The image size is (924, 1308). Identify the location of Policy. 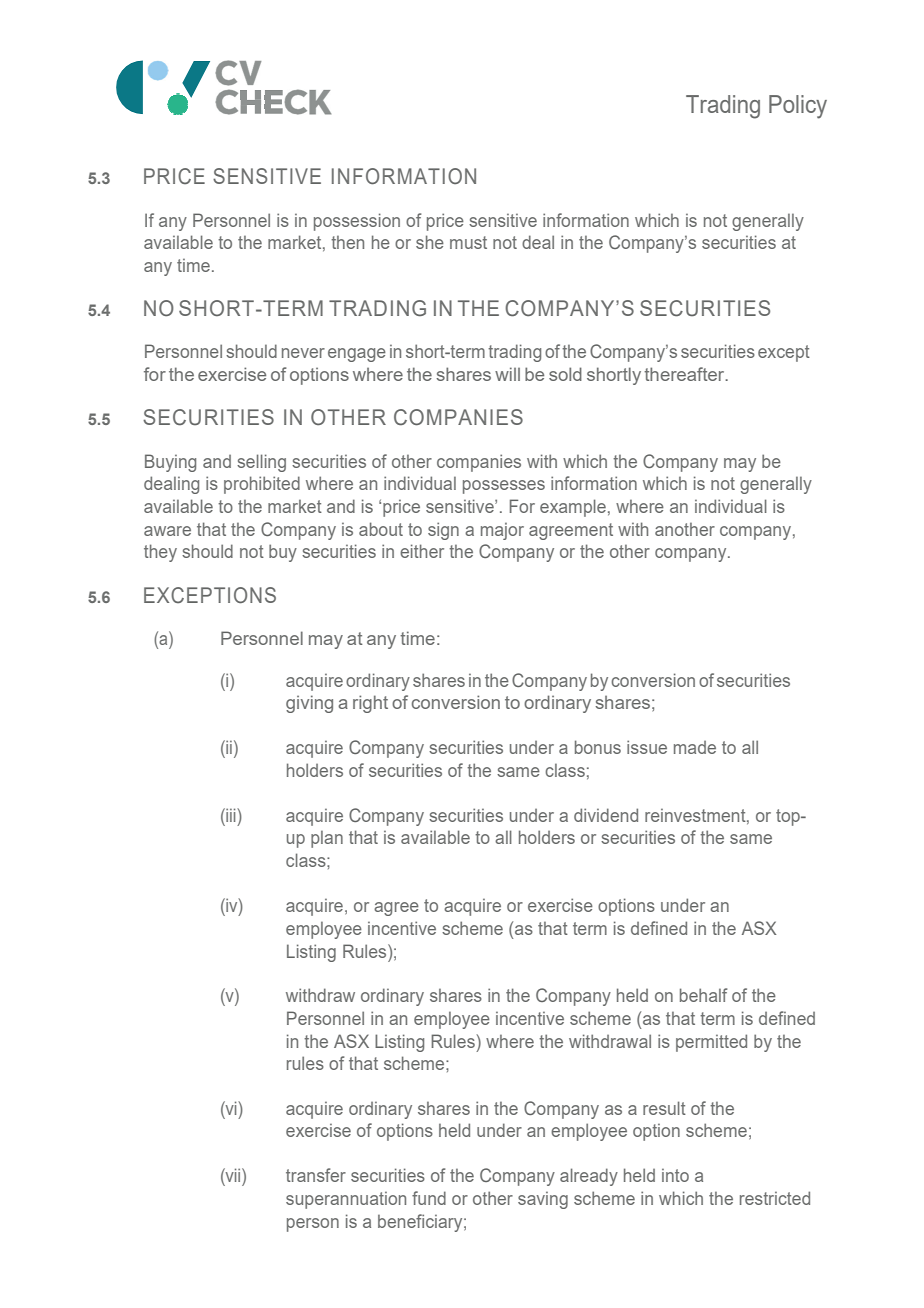
(798, 107).
